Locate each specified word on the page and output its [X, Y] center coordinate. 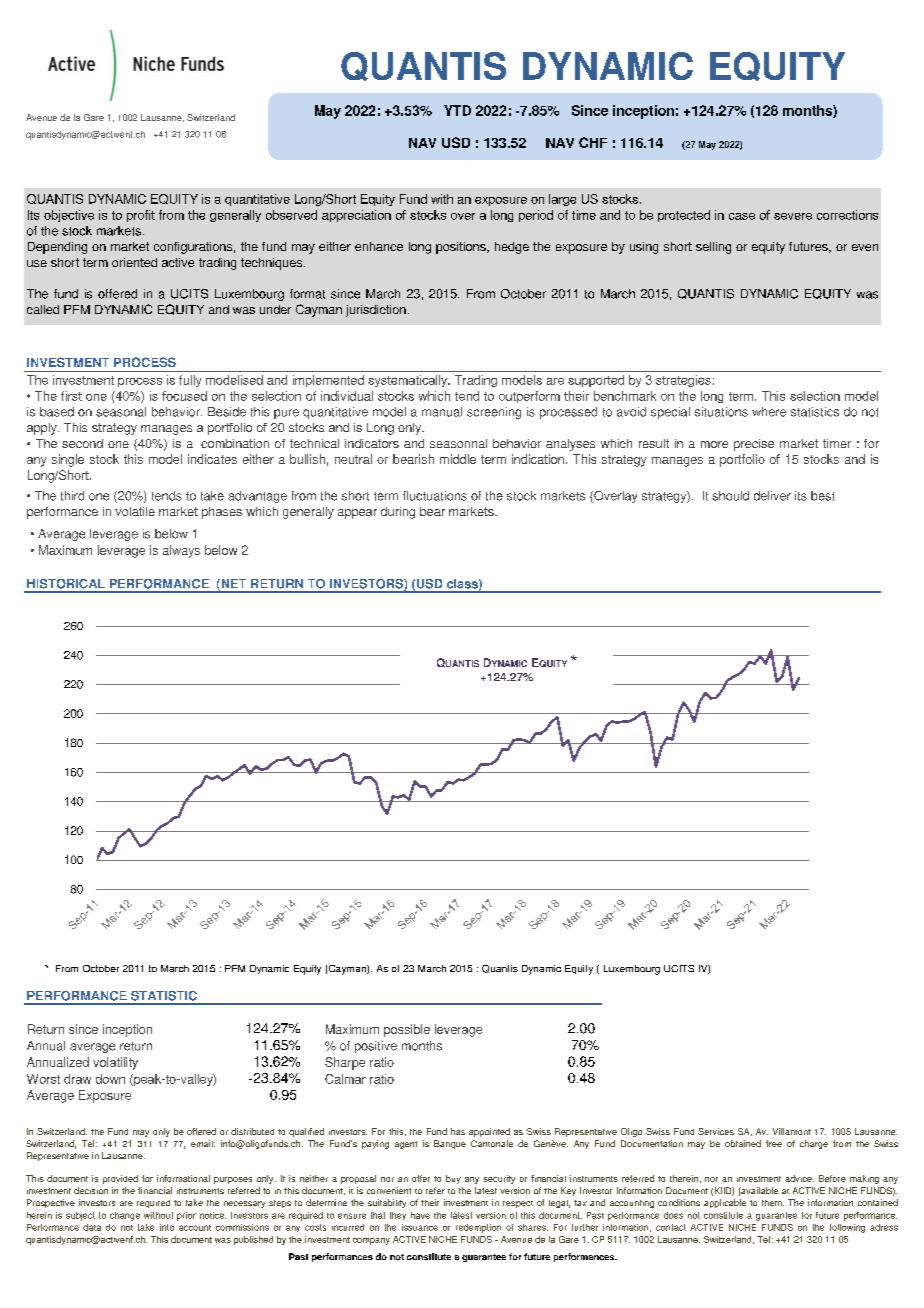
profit [141, 216]
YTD [457, 110]
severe [793, 216]
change [125, 1216]
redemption [478, 1228]
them [773, 1203]
